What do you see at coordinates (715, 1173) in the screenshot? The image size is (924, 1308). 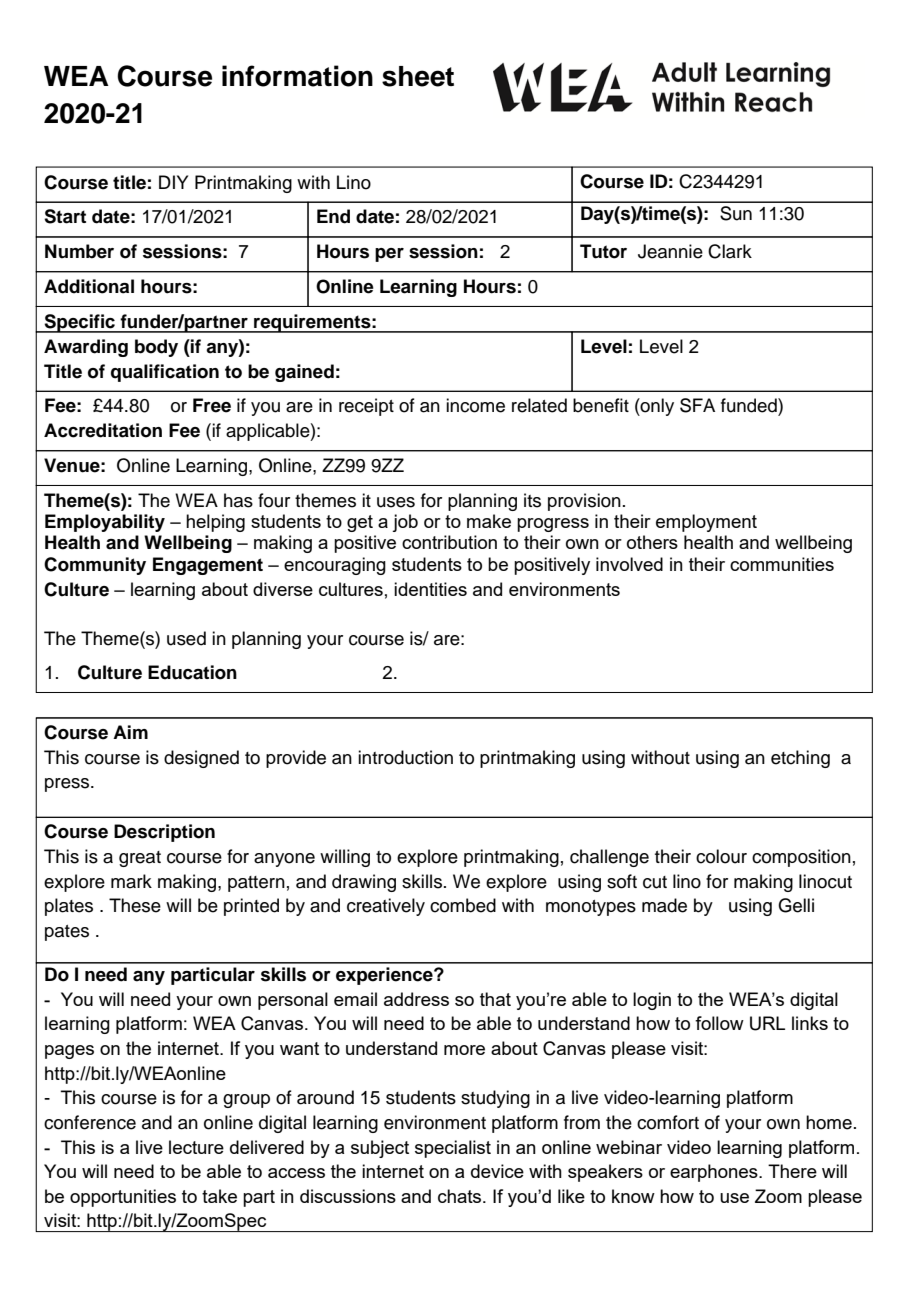 I see `earphones` at bounding box center [715, 1173].
